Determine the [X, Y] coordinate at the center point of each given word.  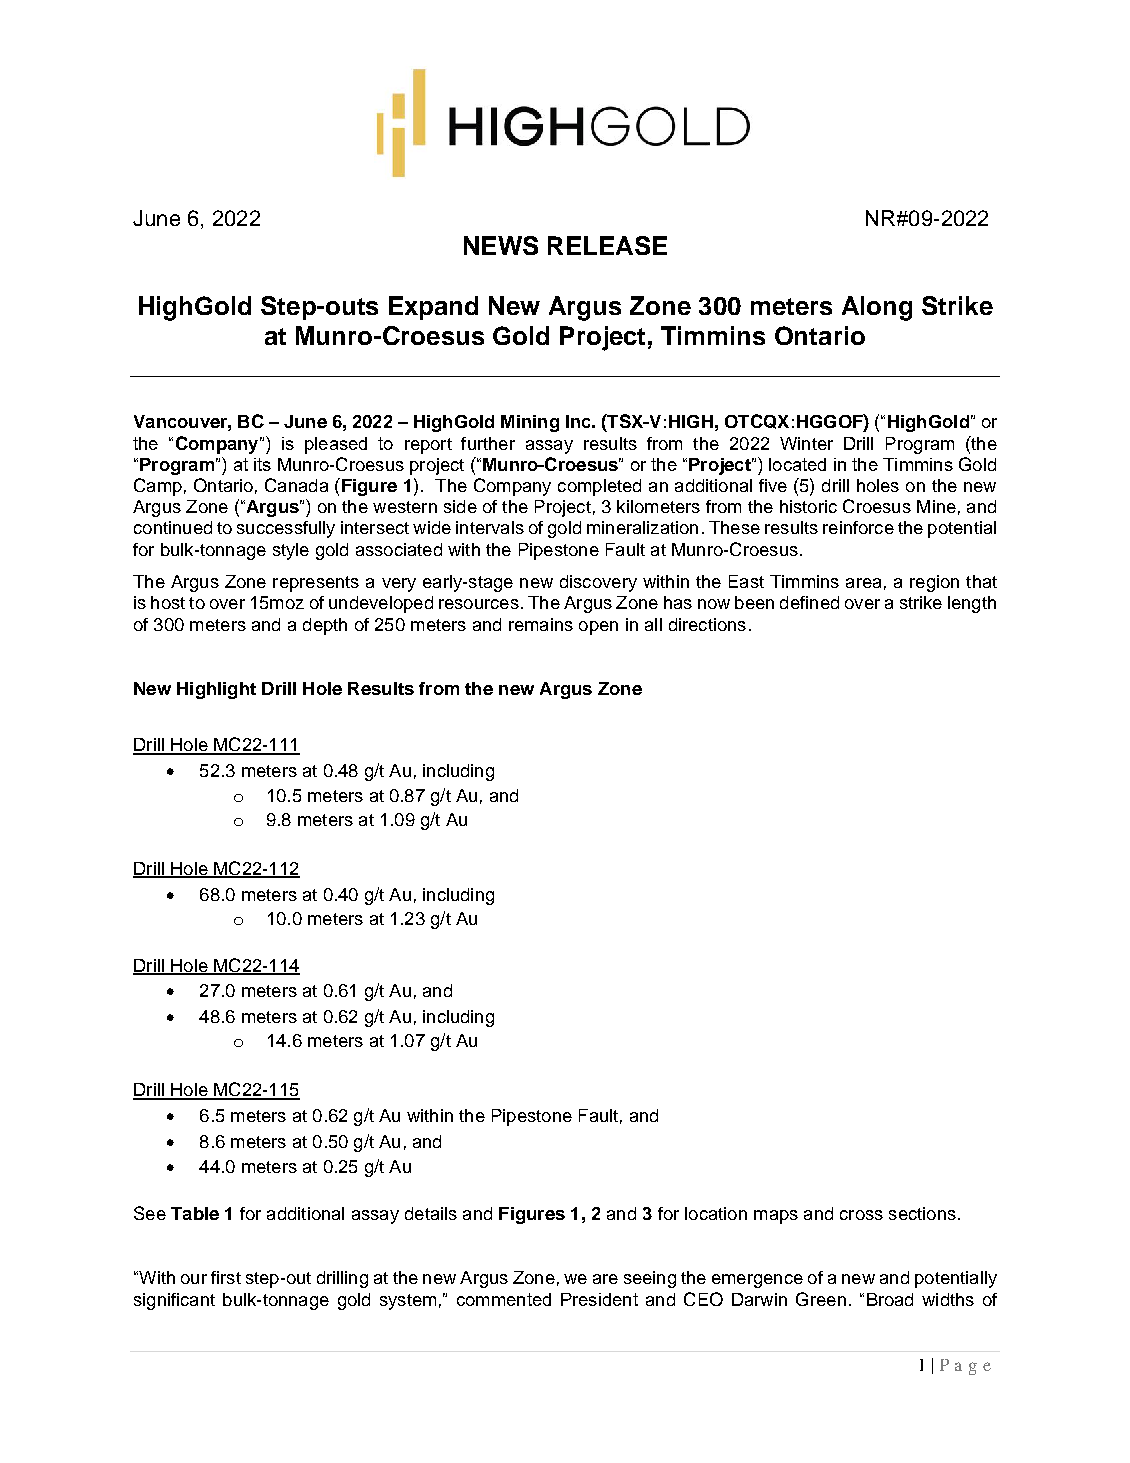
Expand [433, 308]
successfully [286, 529]
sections [922, 1213]
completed [599, 487]
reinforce [858, 527]
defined [809, 602]
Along [877, 308]
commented [504, 1299]
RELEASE [607, 245]
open [598, 628]
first [226, 1277]
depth [325, 626]
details [431, 1213]
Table [195, 1213]
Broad [890, 1299]
